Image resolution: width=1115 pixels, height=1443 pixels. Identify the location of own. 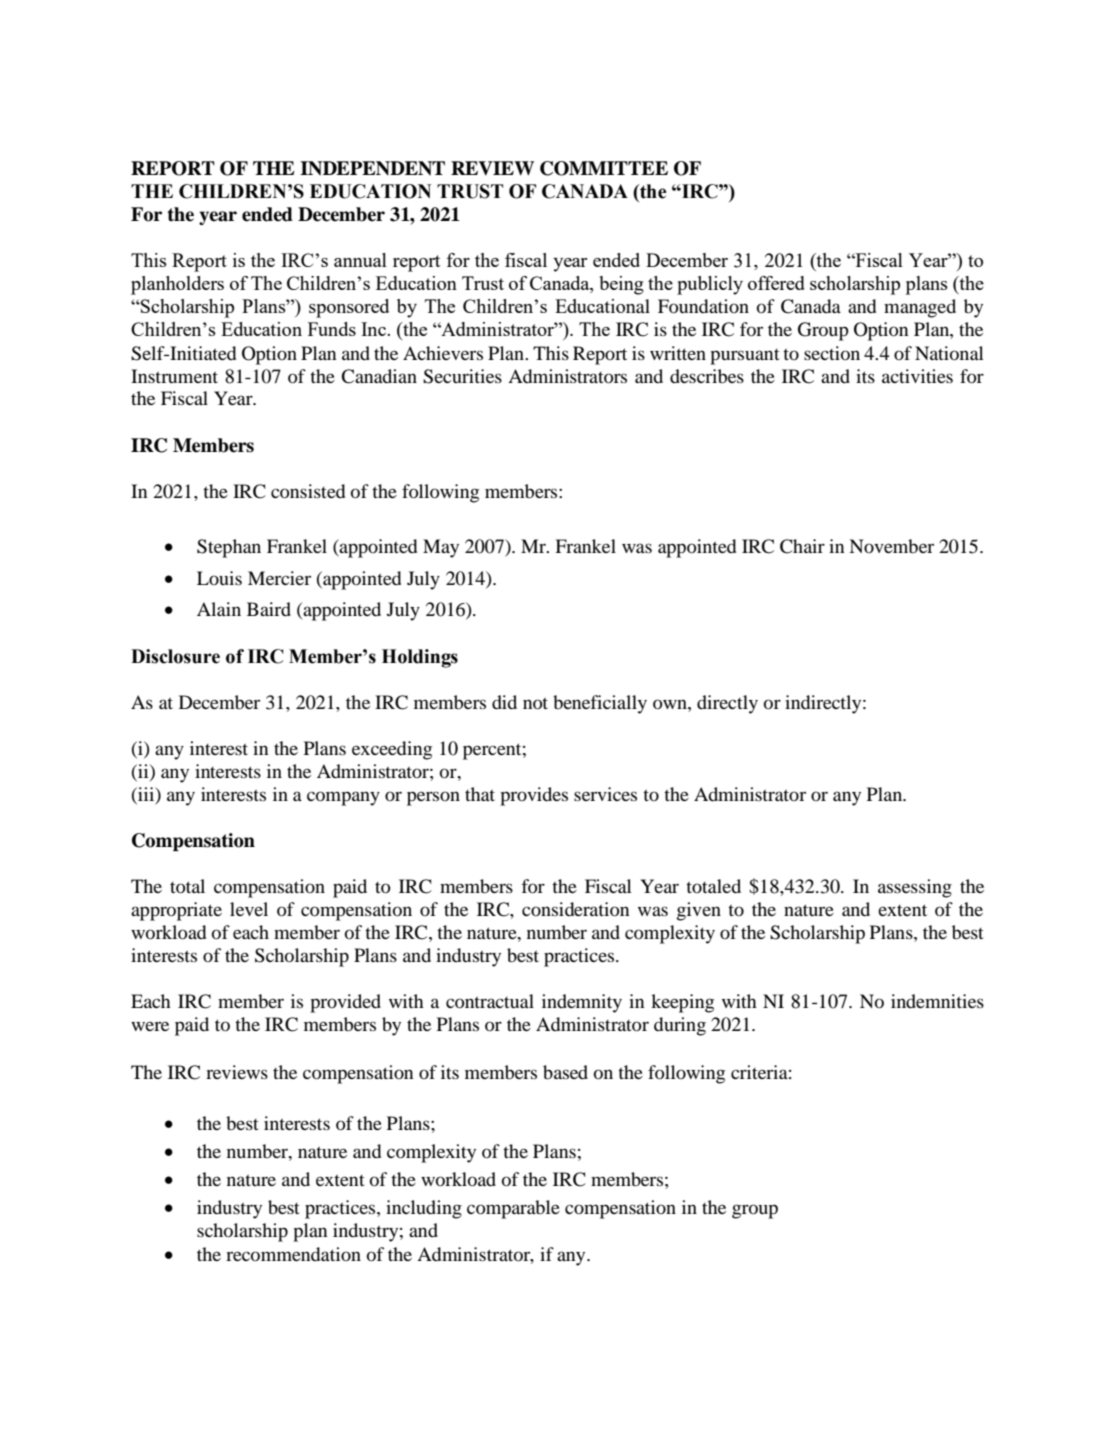
(671, 704).
